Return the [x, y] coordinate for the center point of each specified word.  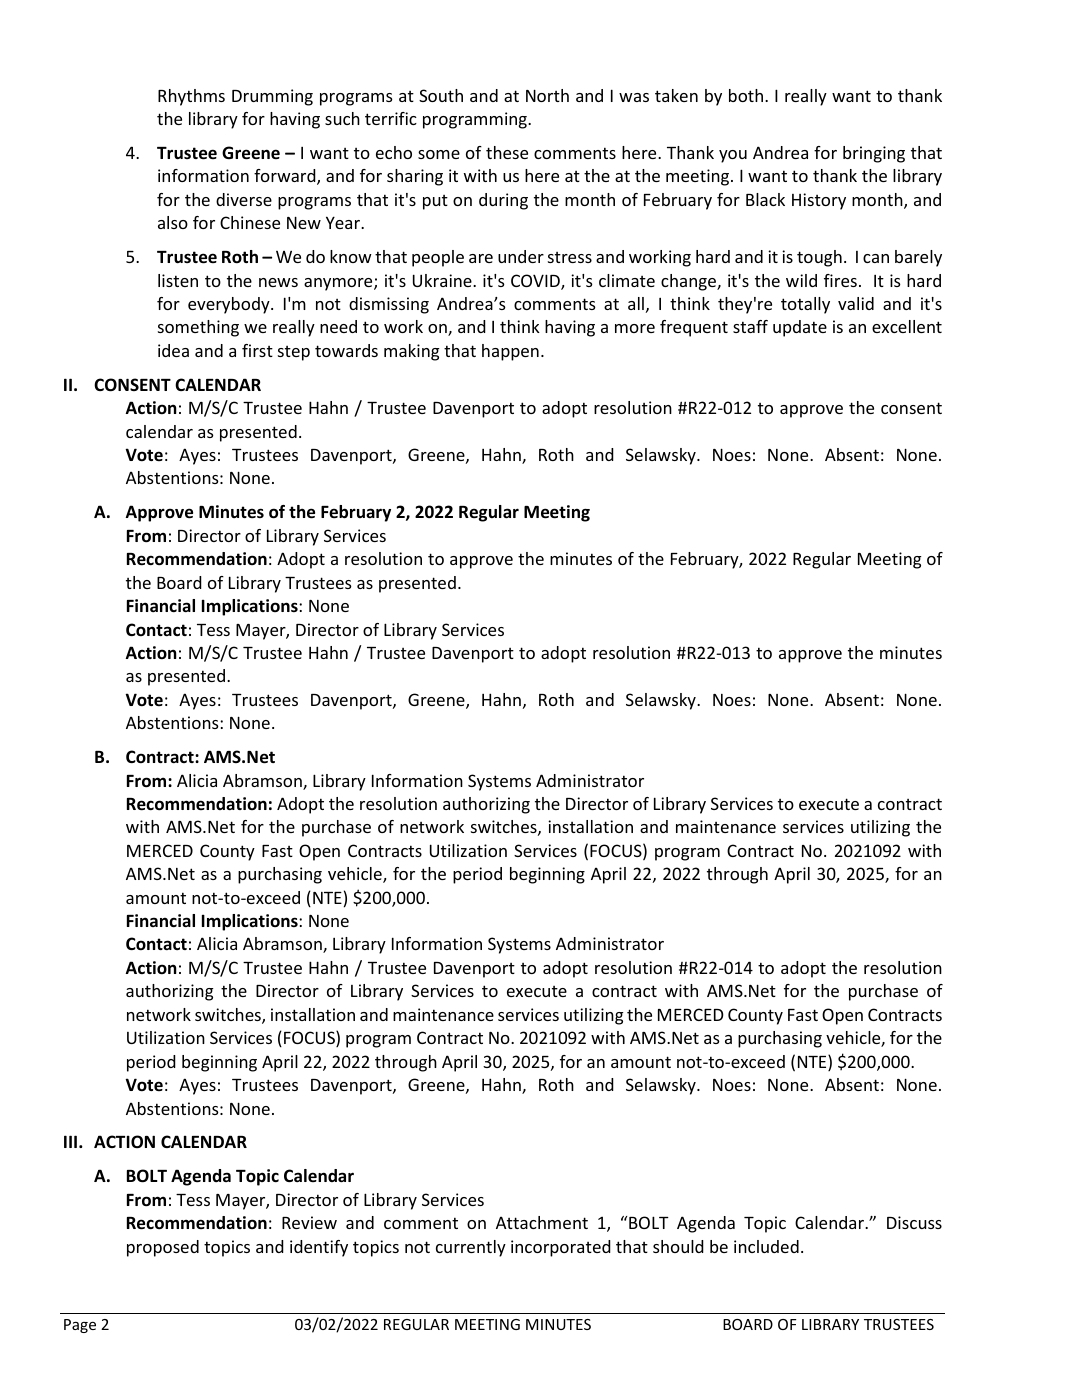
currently [471, 1248]
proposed [163, 1248]
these [507, 152]
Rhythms [191, 97]
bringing [874, 154]
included [766, 1246]
